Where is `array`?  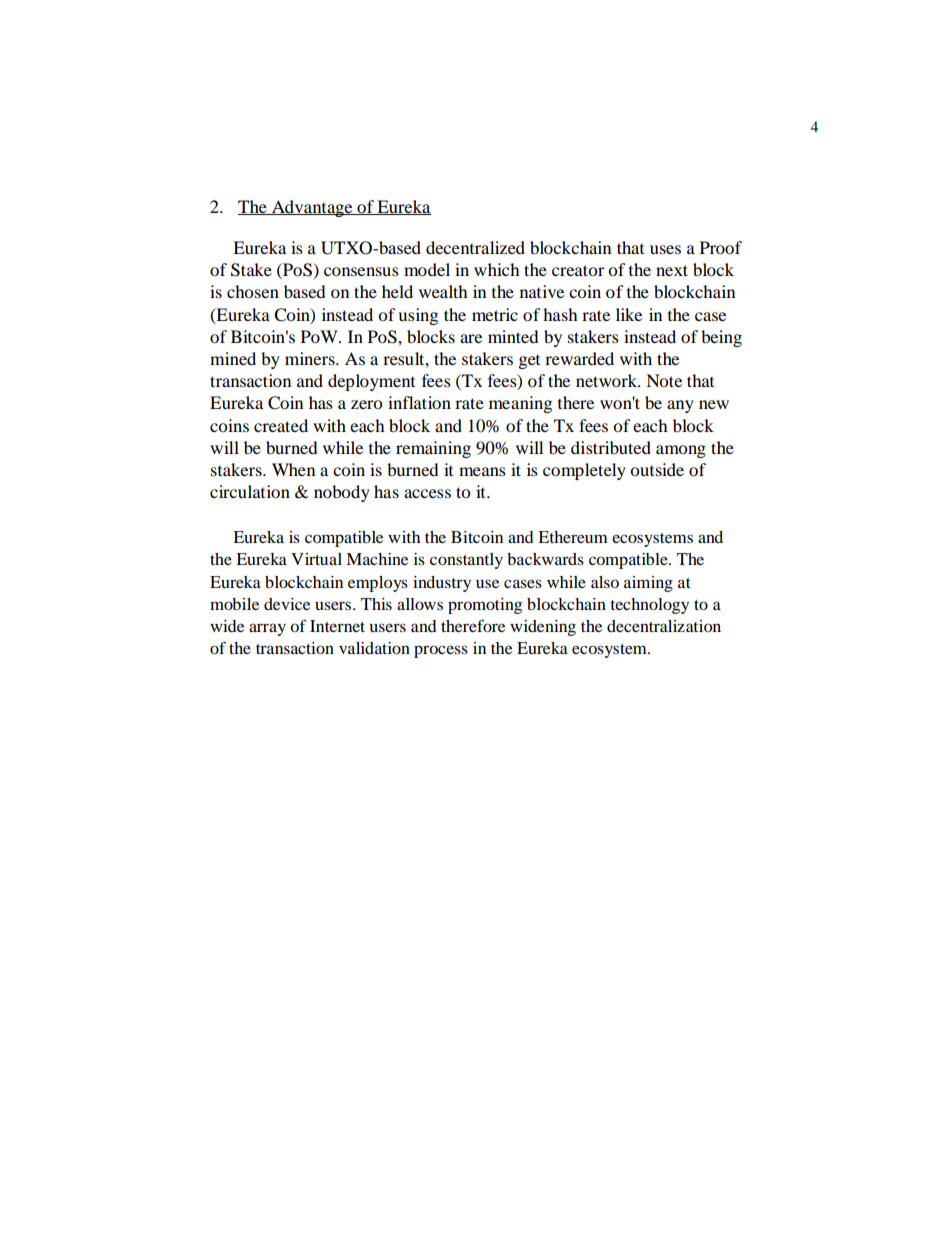 array is located at coordinates (267, 629).
